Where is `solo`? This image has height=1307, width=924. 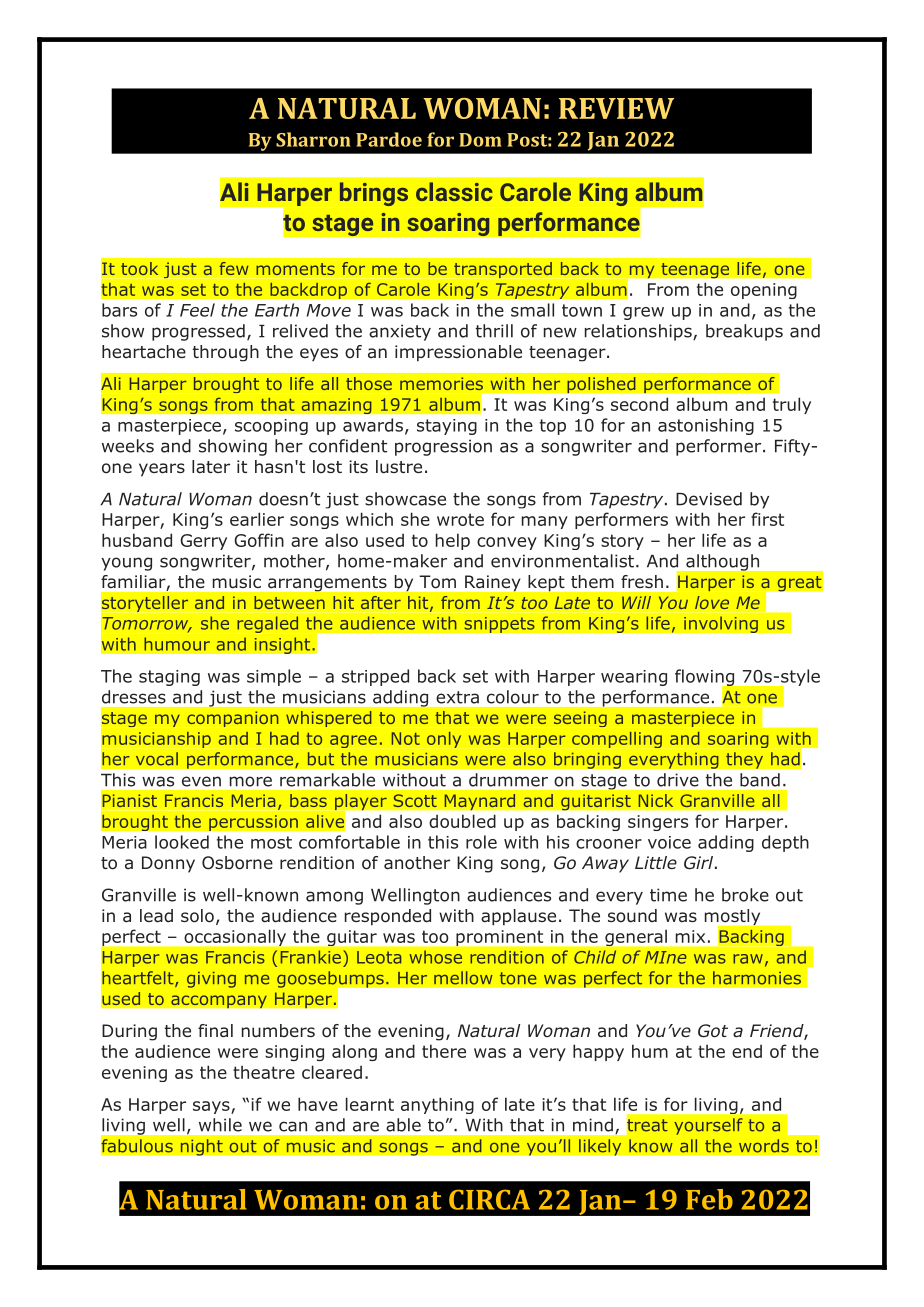 solo is located at coordinates (197, 916).
